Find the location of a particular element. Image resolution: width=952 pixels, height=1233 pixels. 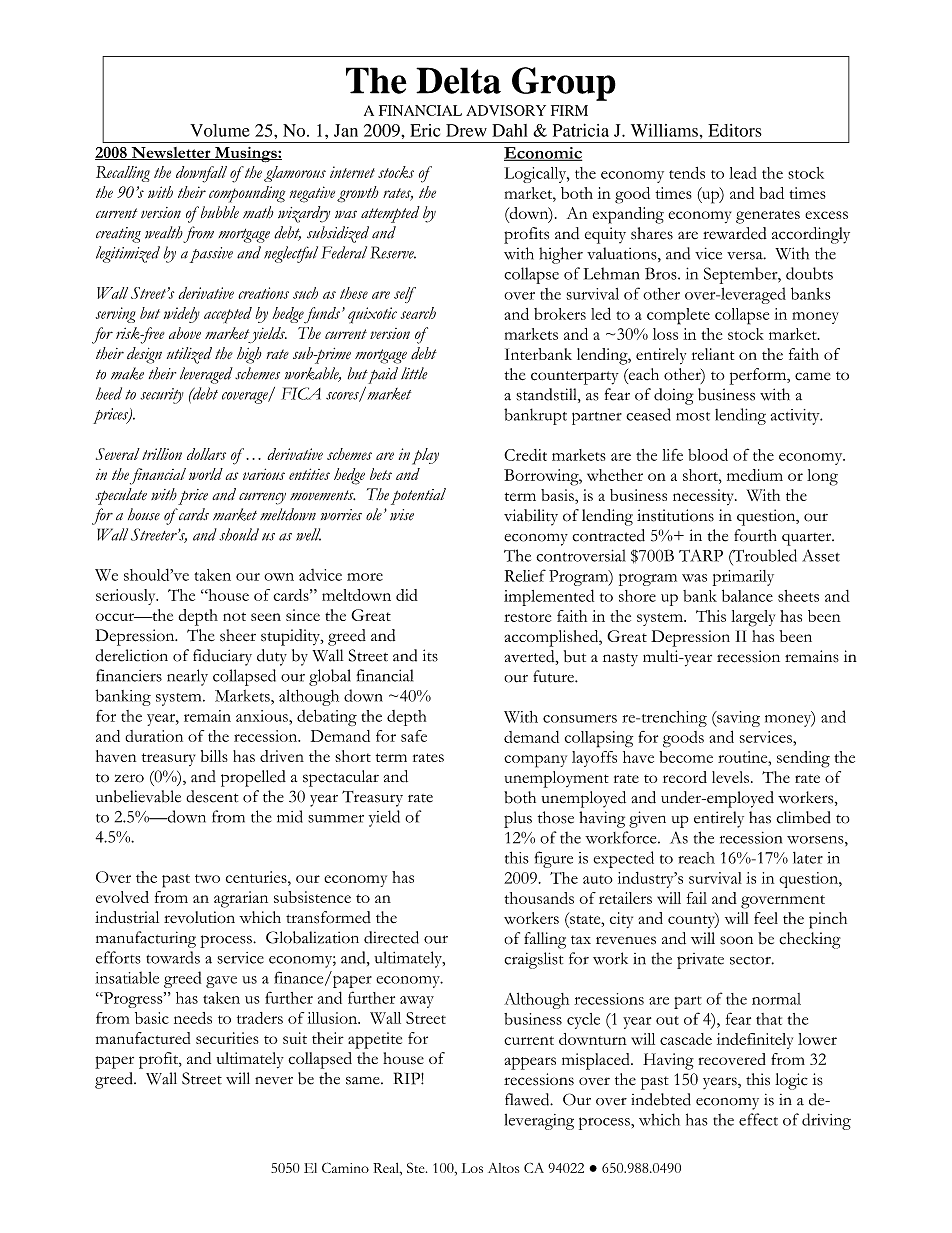

two is located at coordinates (207, 878).
